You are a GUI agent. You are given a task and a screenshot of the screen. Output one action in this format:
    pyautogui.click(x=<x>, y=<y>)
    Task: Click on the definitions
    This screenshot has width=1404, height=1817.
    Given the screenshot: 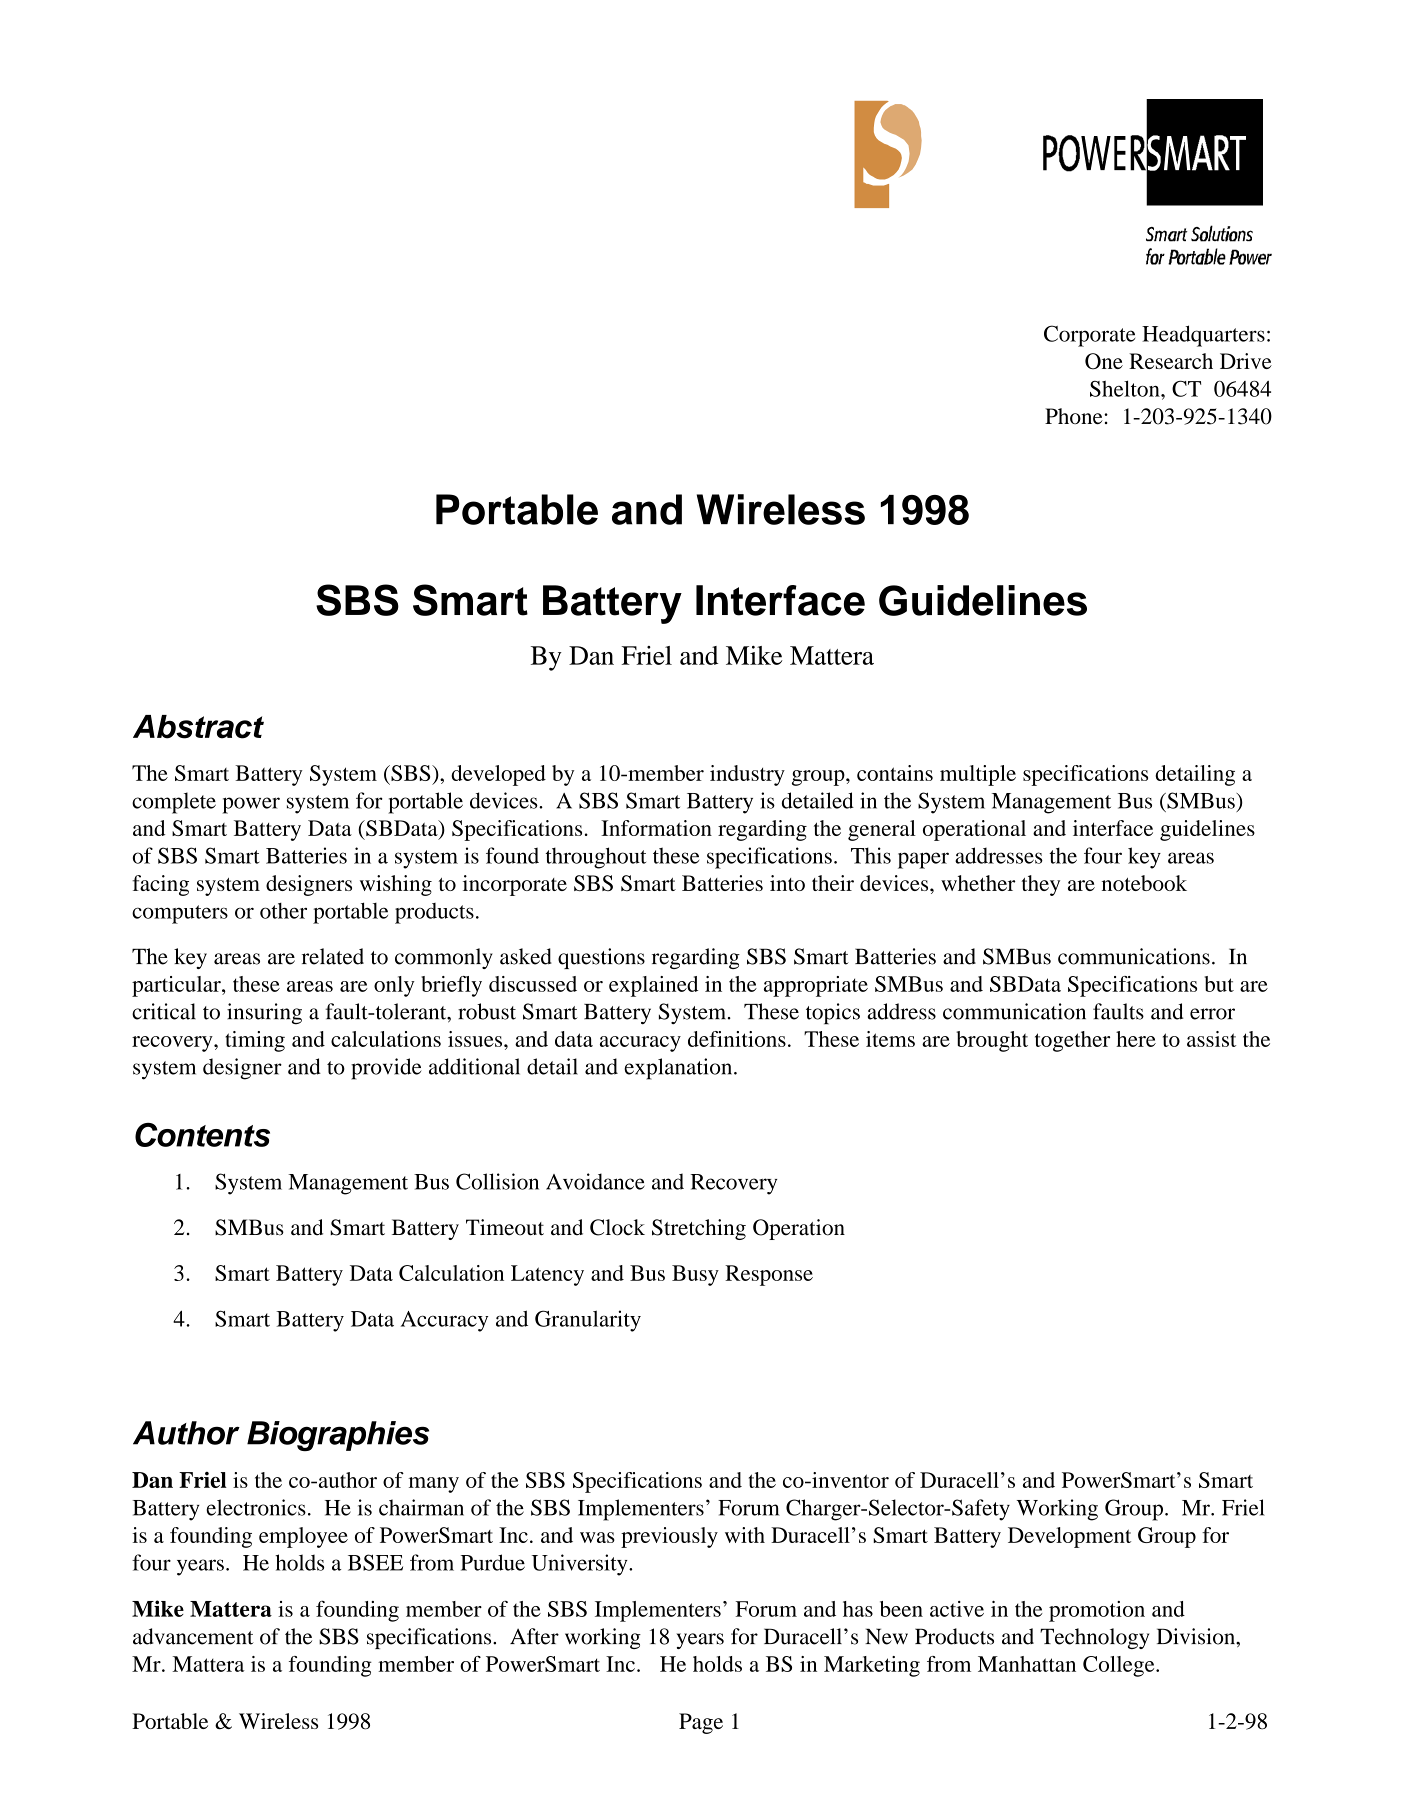 What is the action you would take?
    pyautogui.click(x=737, y=1039)
